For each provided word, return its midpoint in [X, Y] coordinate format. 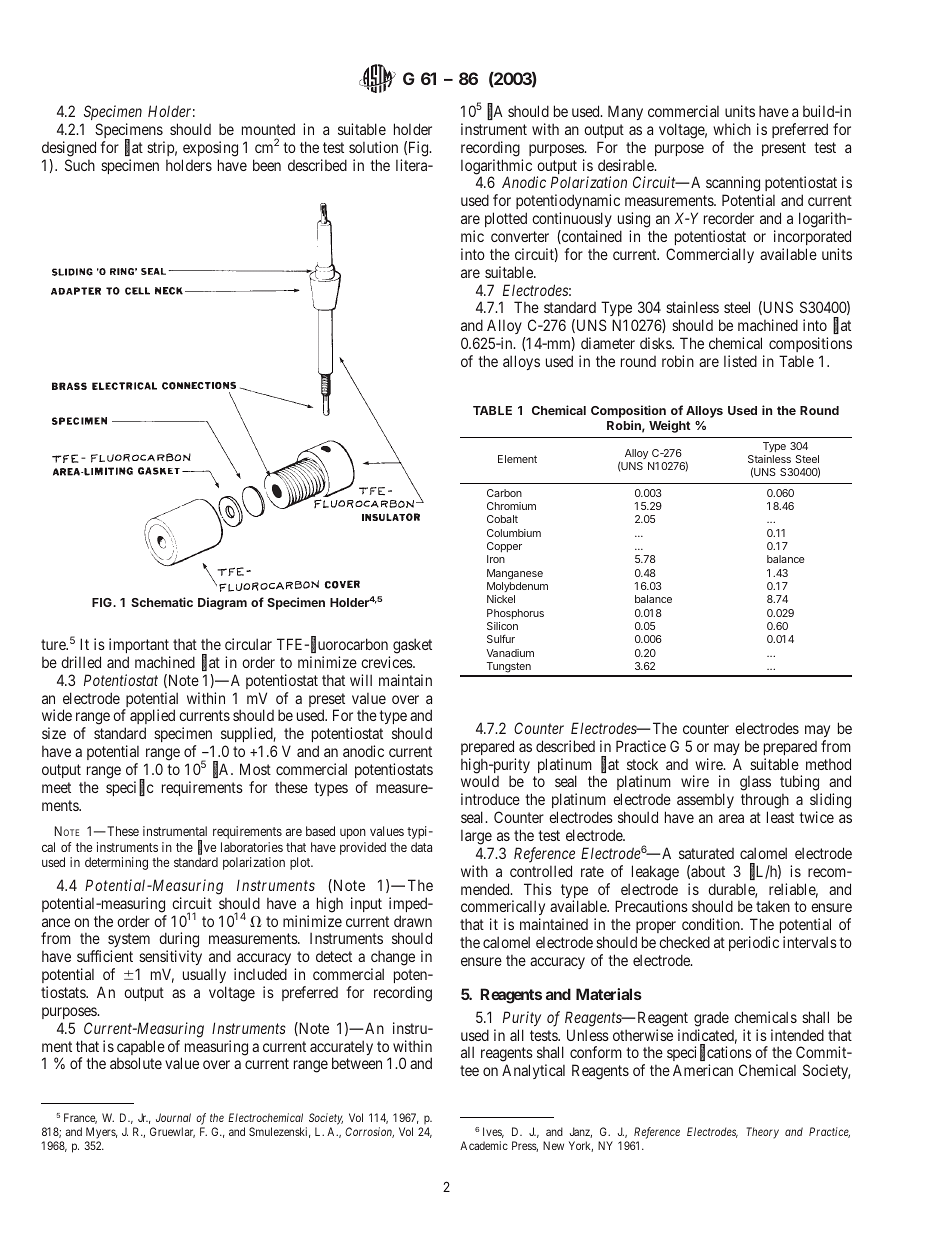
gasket [412, 646]
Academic [484, 1145]
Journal [173, 1117]
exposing [210, 149]
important [139, 645]
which [732, 129]
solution [373, 147]
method [828, 764]
